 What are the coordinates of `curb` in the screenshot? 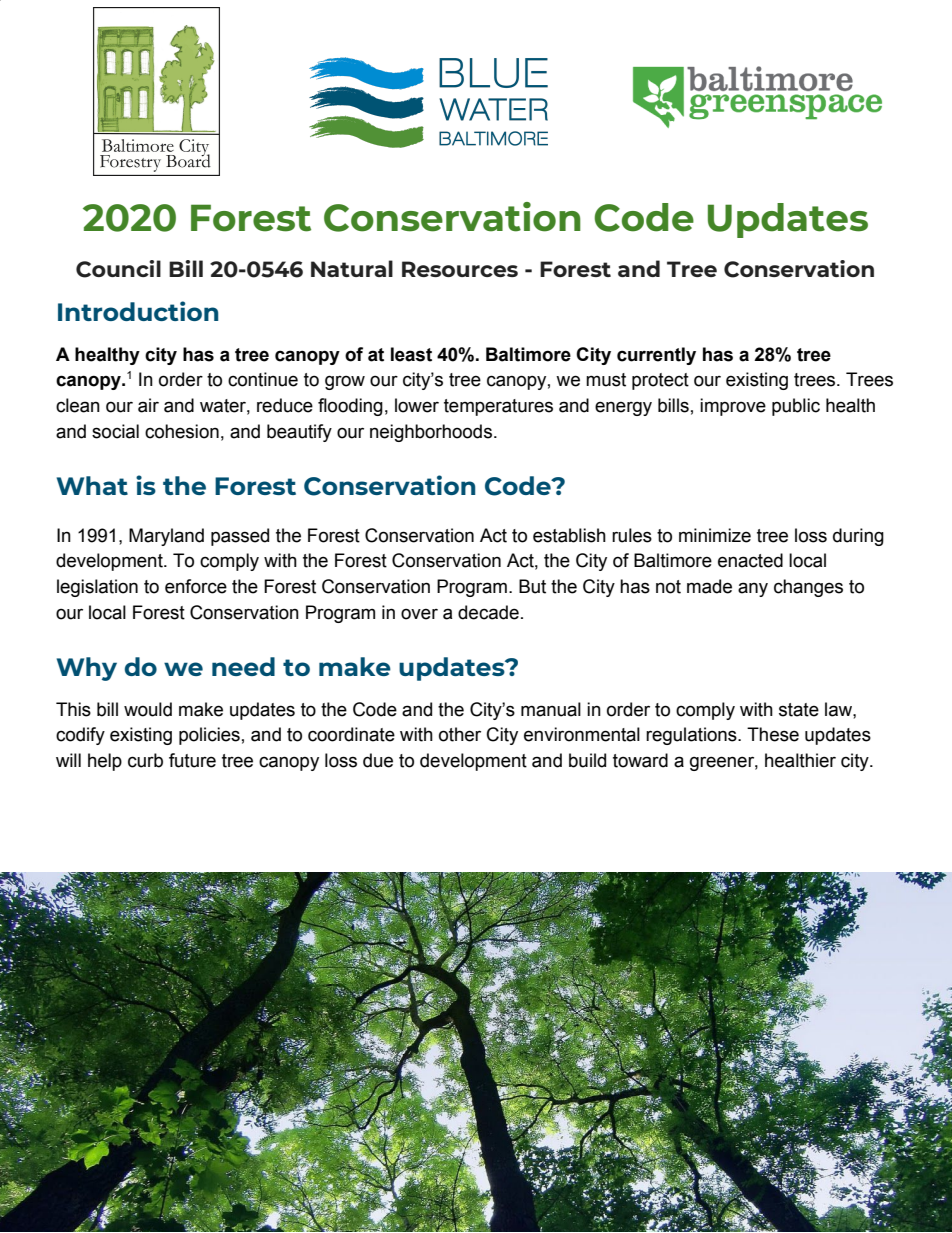 It's located at (145, 760).
